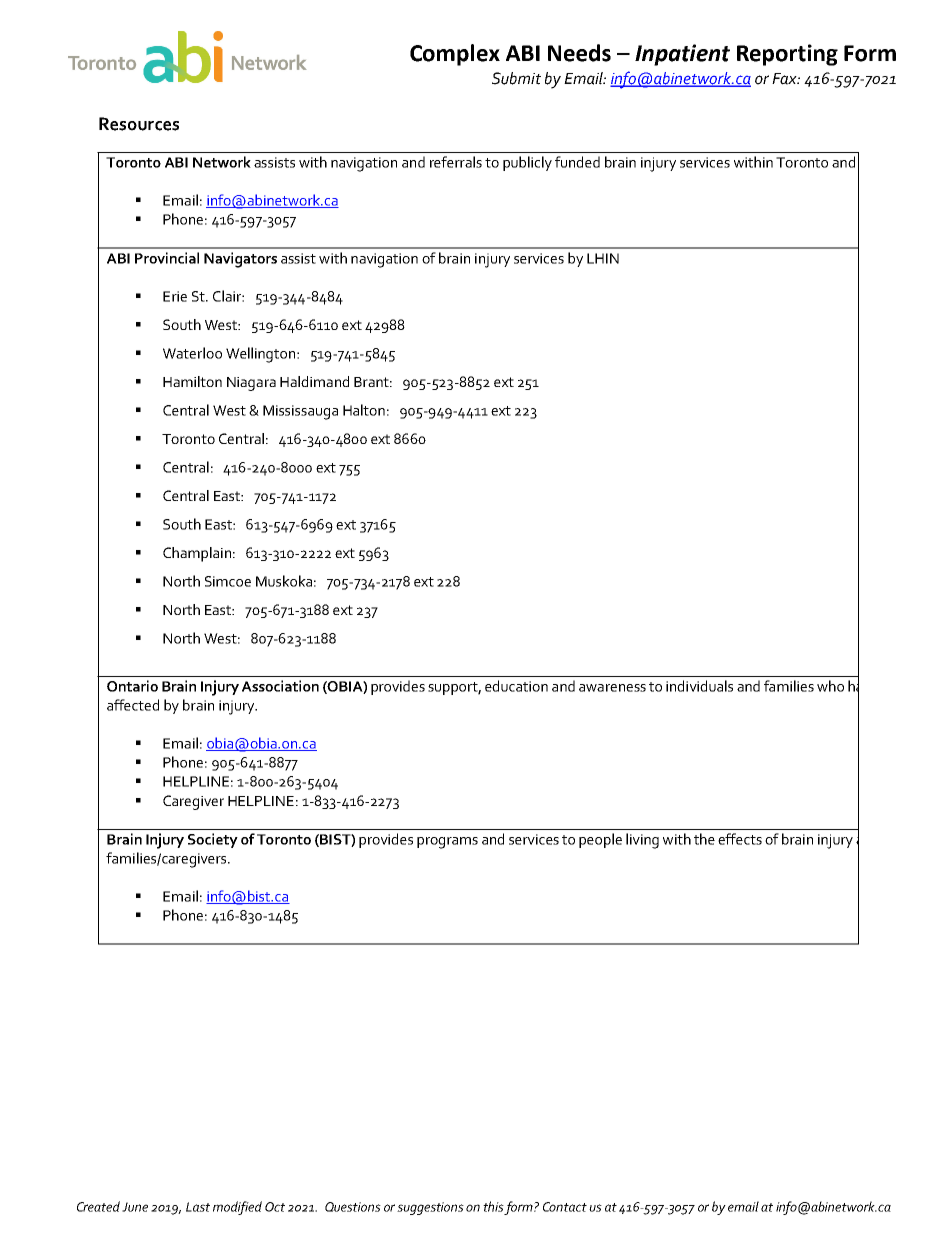  Describe the element at coordinates (175, 296) in the document. I see `Erie` at that location.
